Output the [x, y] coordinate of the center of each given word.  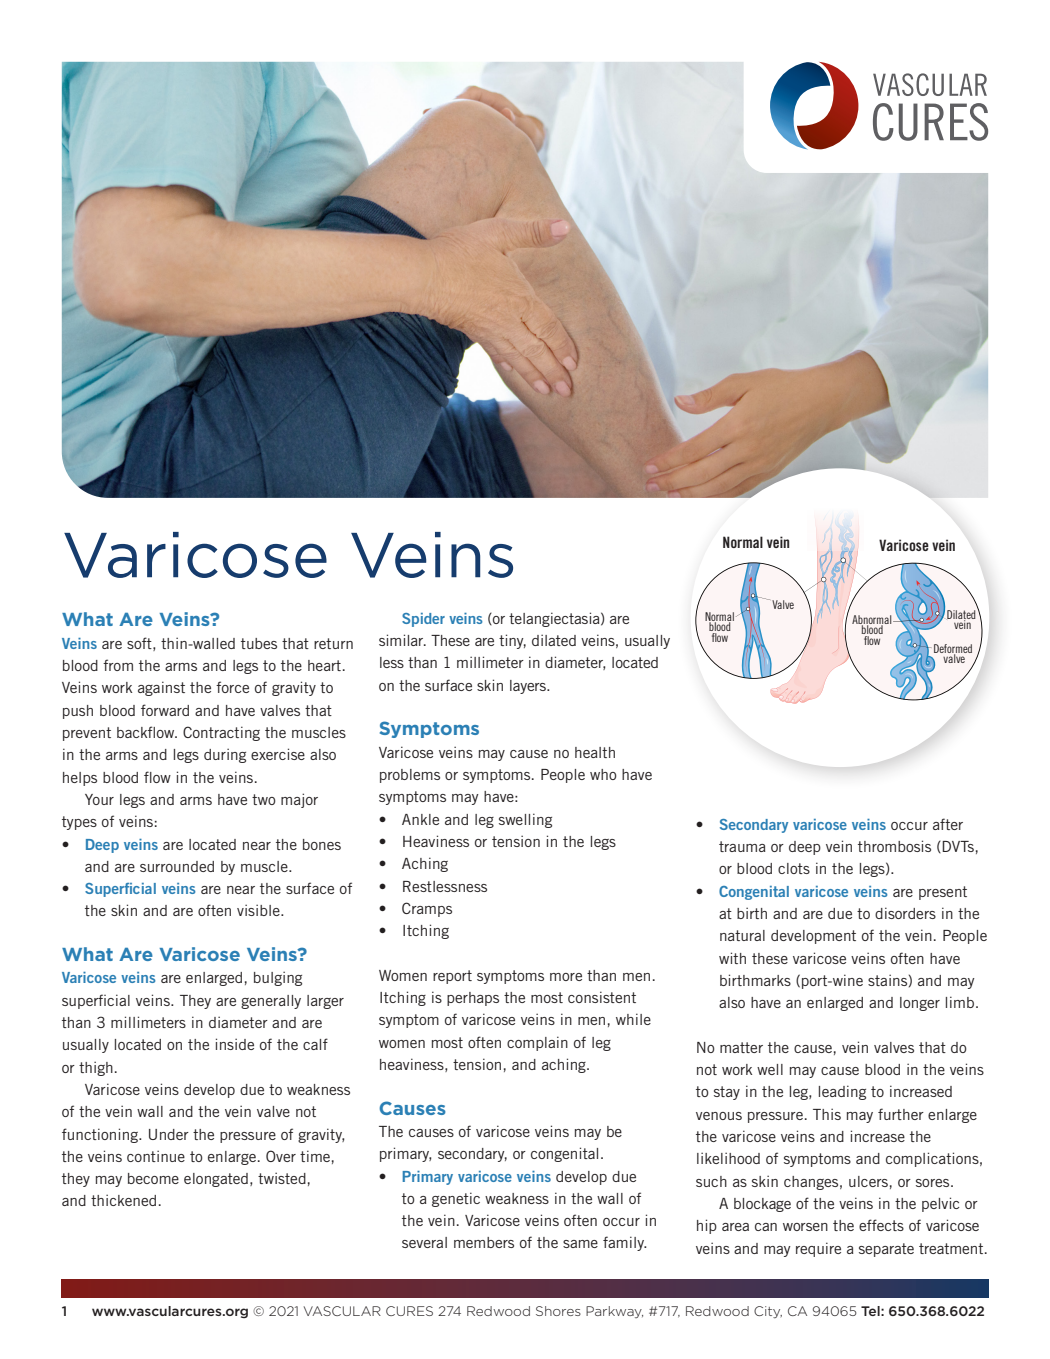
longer [920, 1004]
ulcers [868, 1181]
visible [259, 910]
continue [156, 1156]
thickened [123, 1200]
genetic [456, 1199]
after [948, 824]
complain [537, 1043]
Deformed [953, 650]
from [118, 665]
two [264, 799]
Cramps [427, 909]
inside [235, 1044]
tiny [512, 641]
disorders [905, 913]
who [603, 774]
